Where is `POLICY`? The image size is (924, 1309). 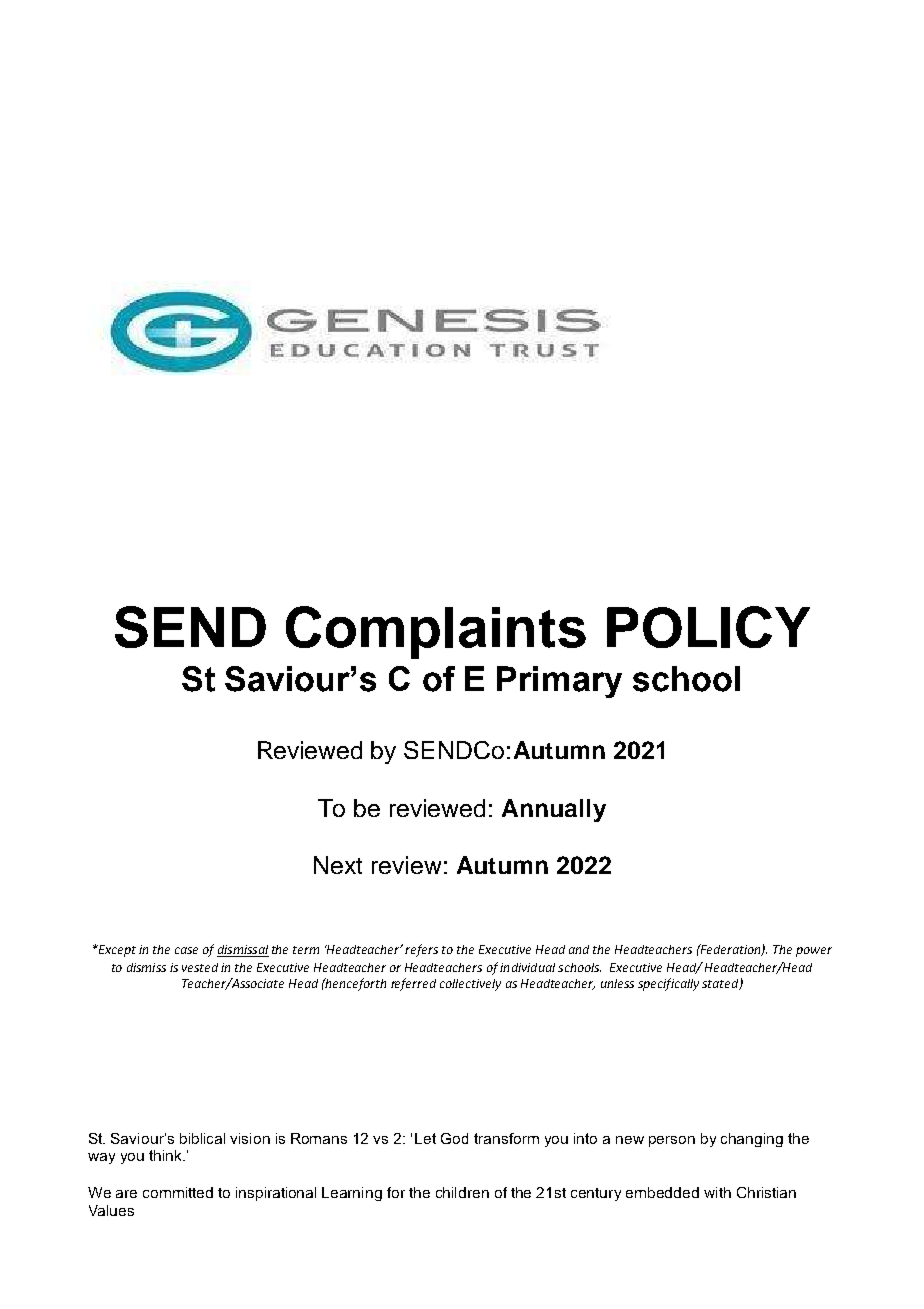
POLICY is located at coordinates (708, 627).
